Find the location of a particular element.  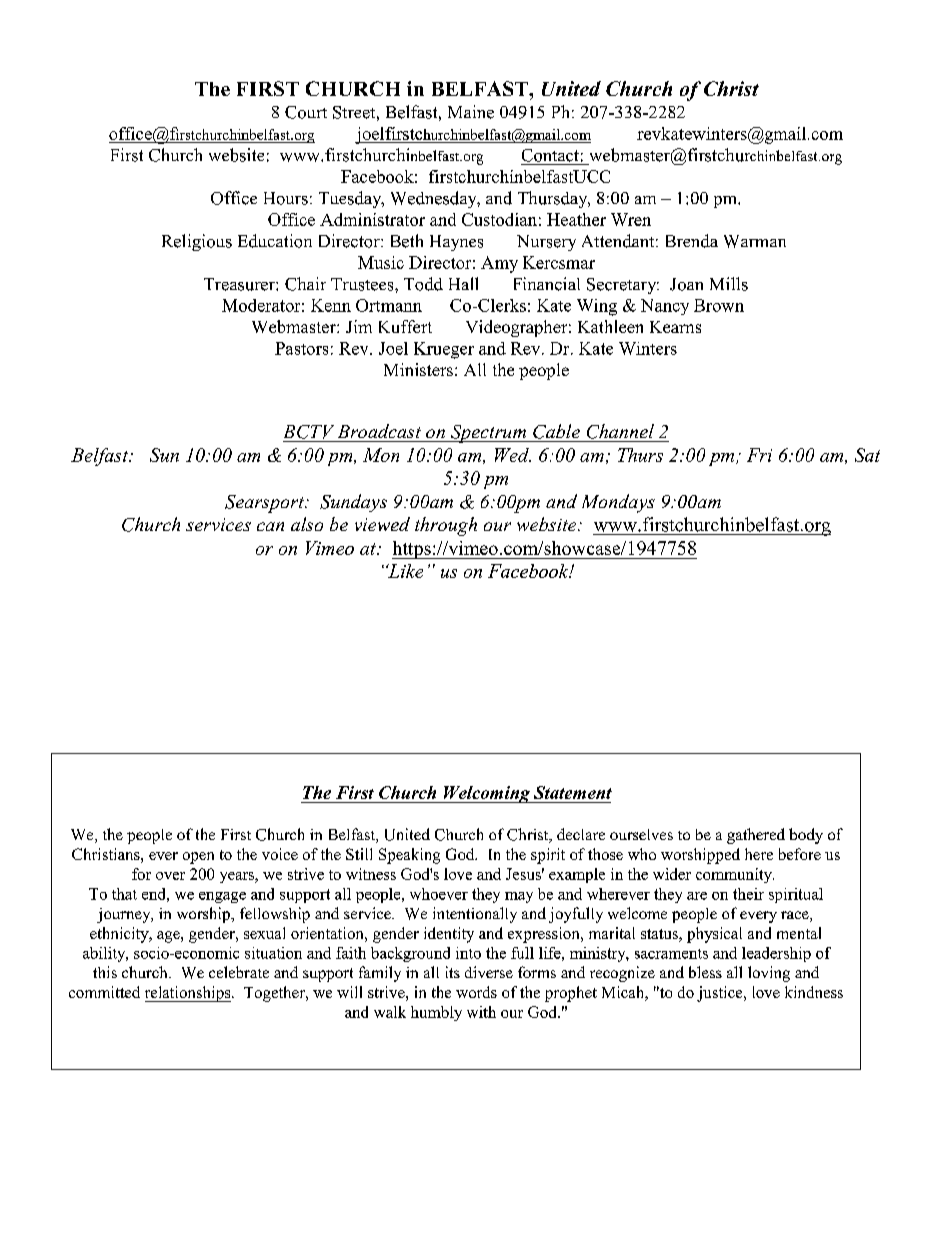

Court is located at coordinates (306, 112).
